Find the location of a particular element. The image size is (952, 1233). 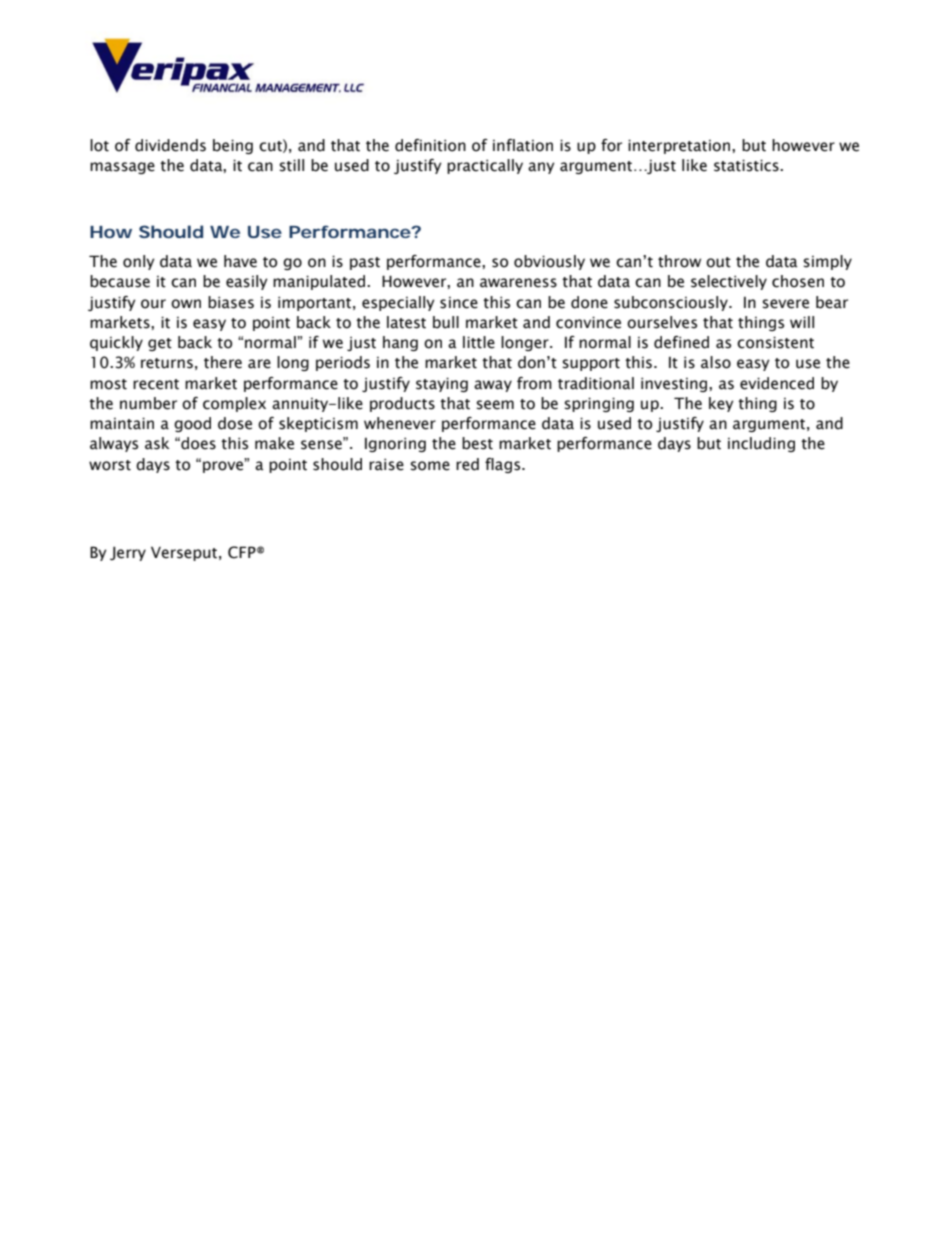

statistics is located at coordinates (747, 165).
